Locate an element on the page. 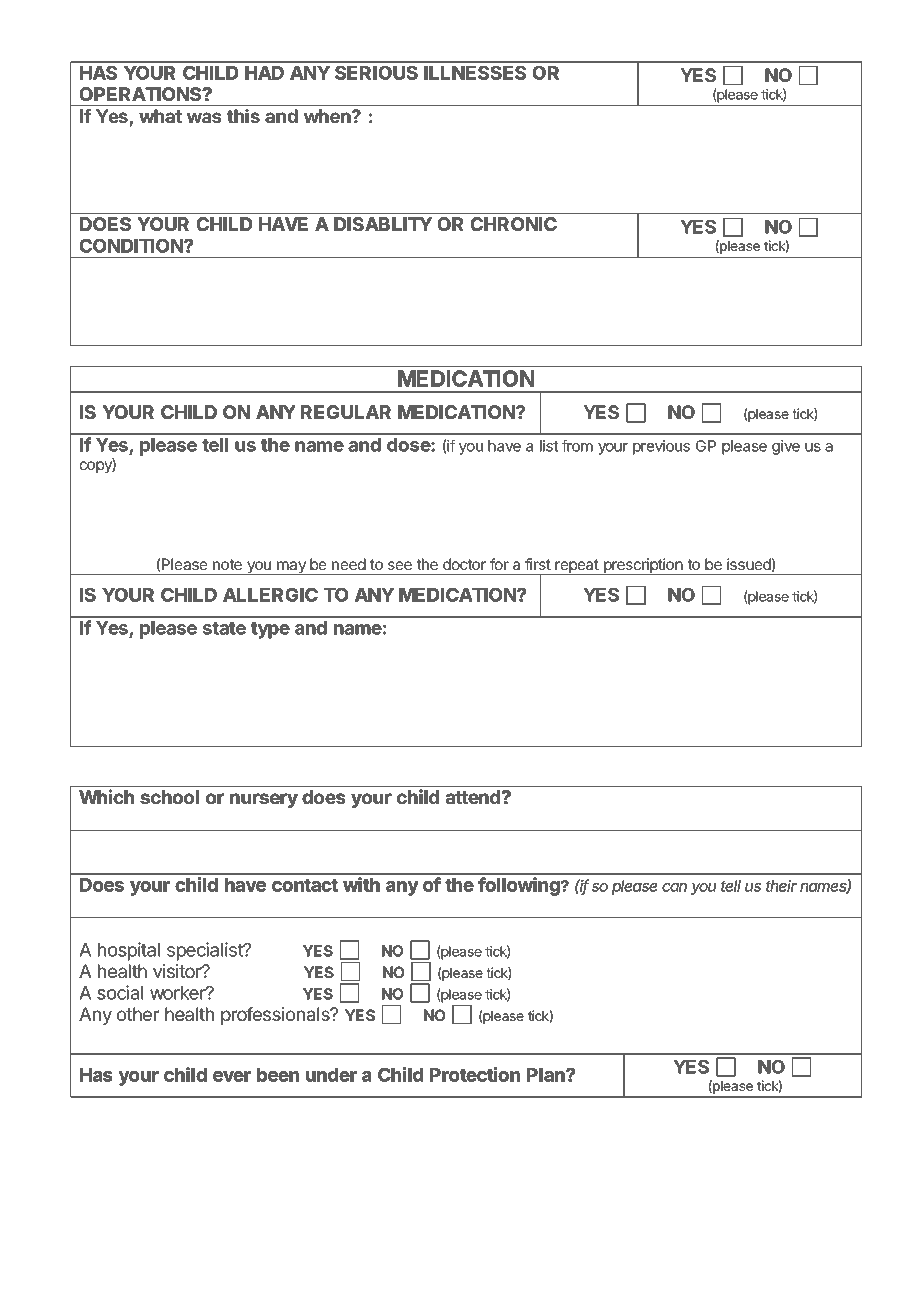  previous is located at coordinates (661, 447).
